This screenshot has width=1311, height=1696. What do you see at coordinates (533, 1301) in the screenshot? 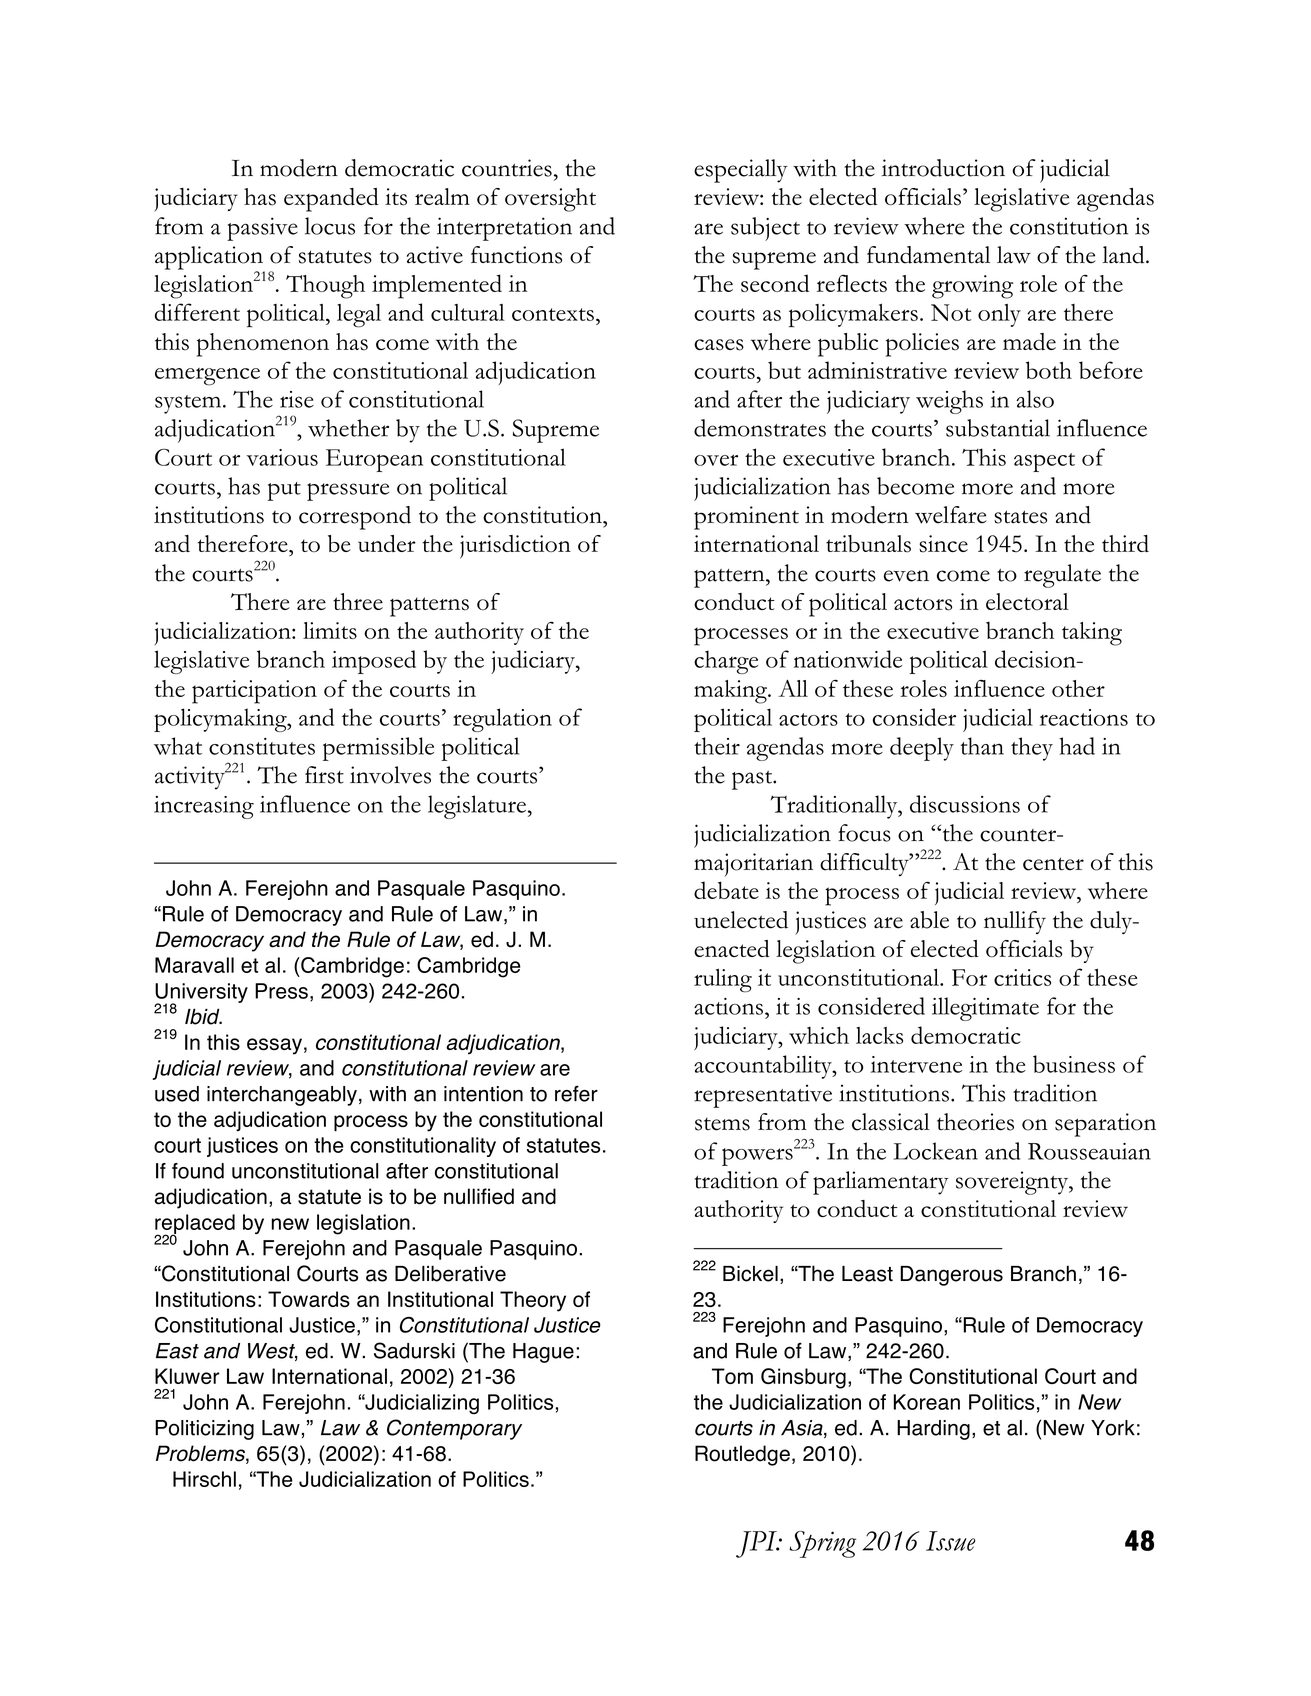
I see `Theory` at bounding box center [533, 1301].
